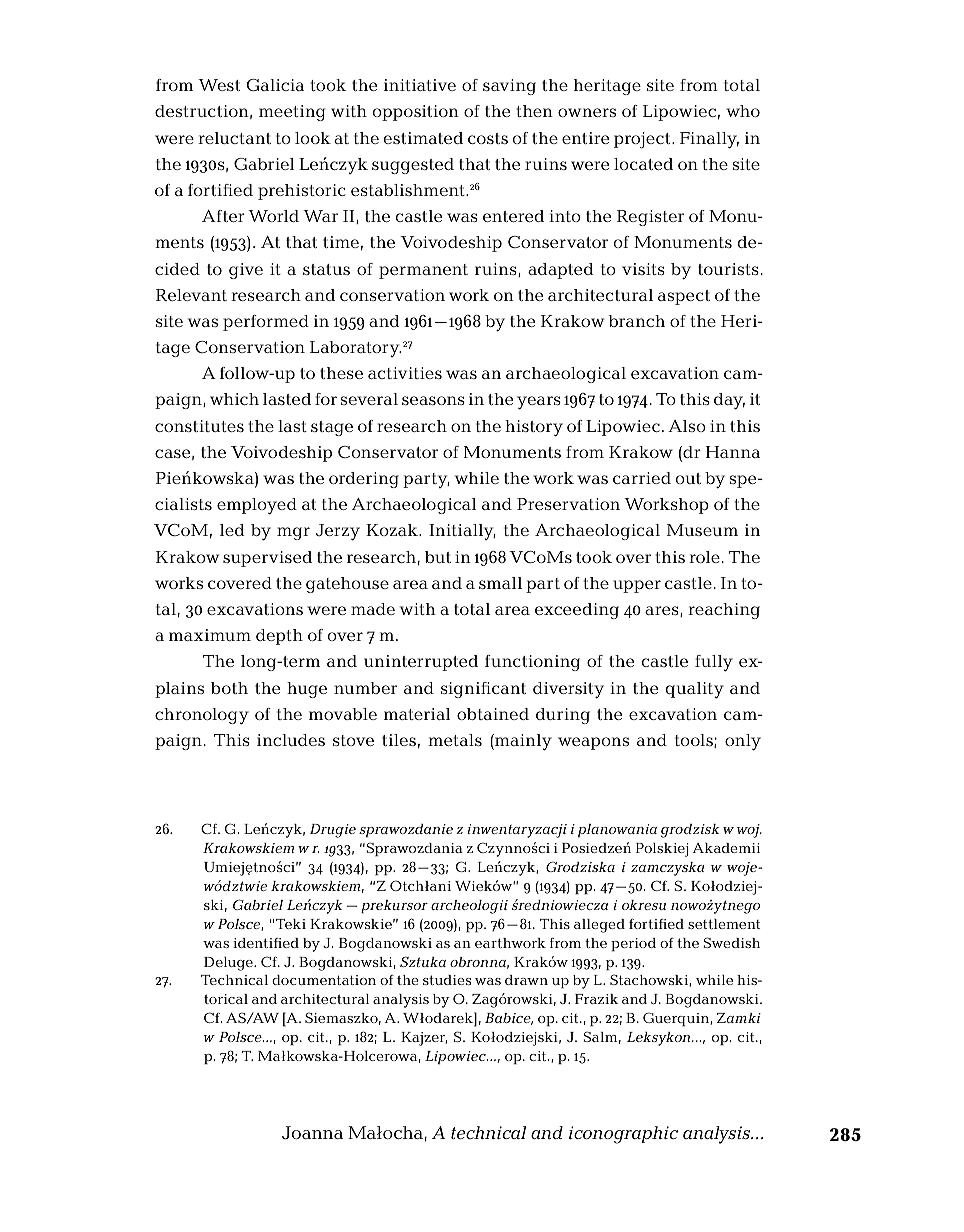 This screenshot has width=964, height=1232. I want to click on Finally, so click(709, 140).
